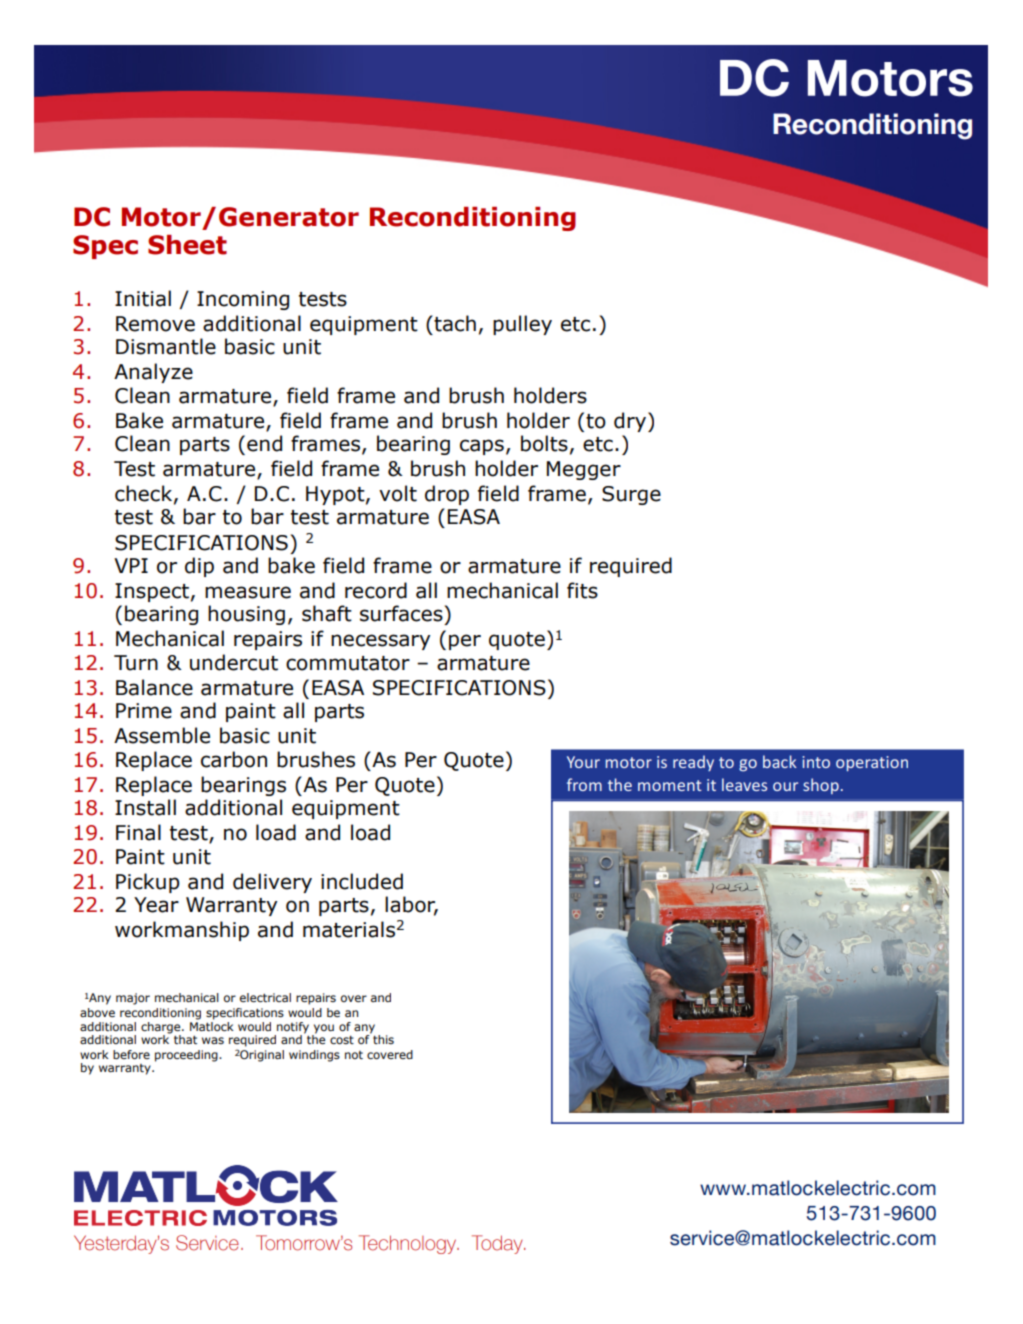 This screenshot has height=1324, width=1023. Describe the element at coordinates (383, 1039) in the screenshot. I see `this` at that location.
